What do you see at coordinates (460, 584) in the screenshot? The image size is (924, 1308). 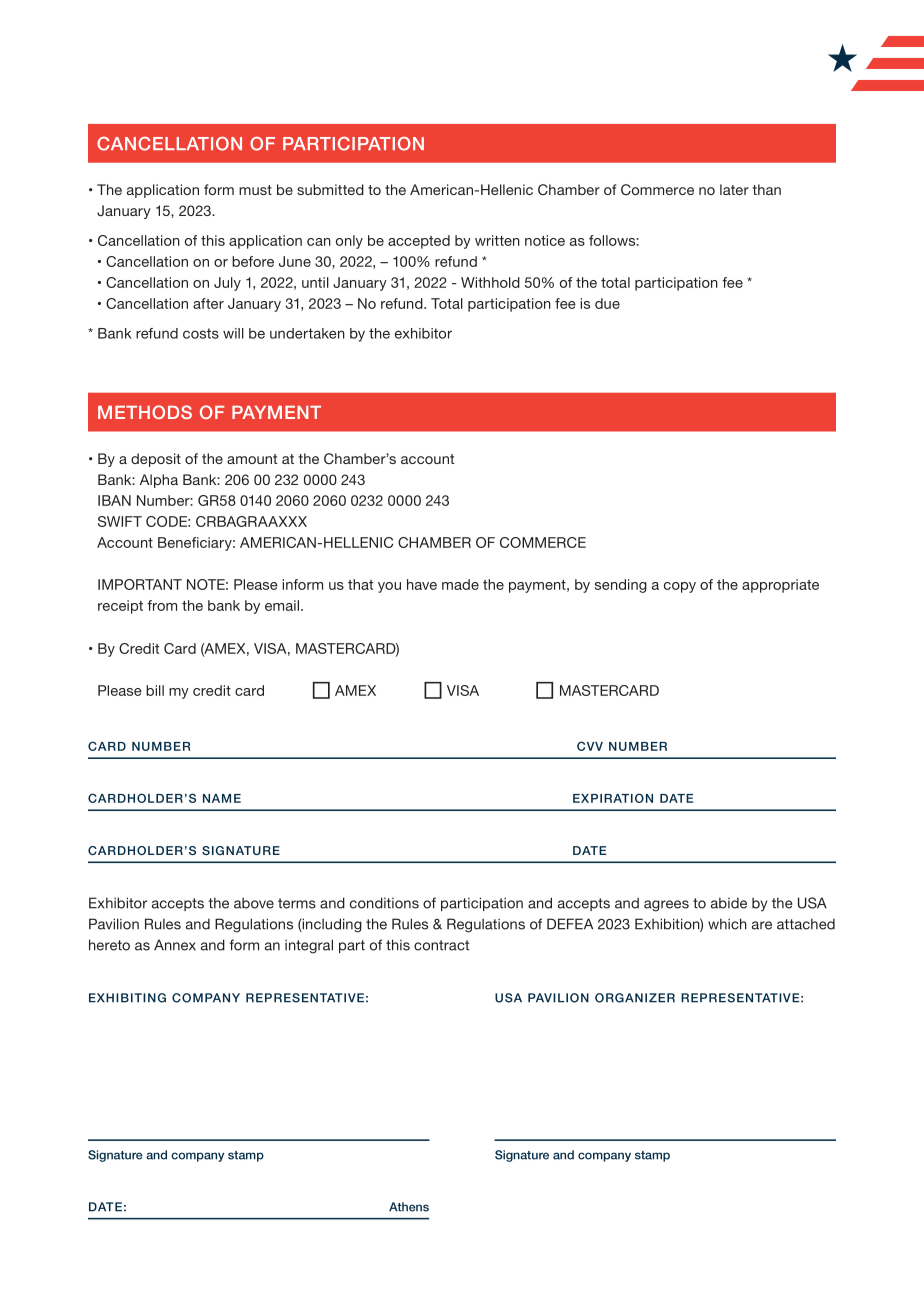 I see `made` at bounding box center [460, 584].
